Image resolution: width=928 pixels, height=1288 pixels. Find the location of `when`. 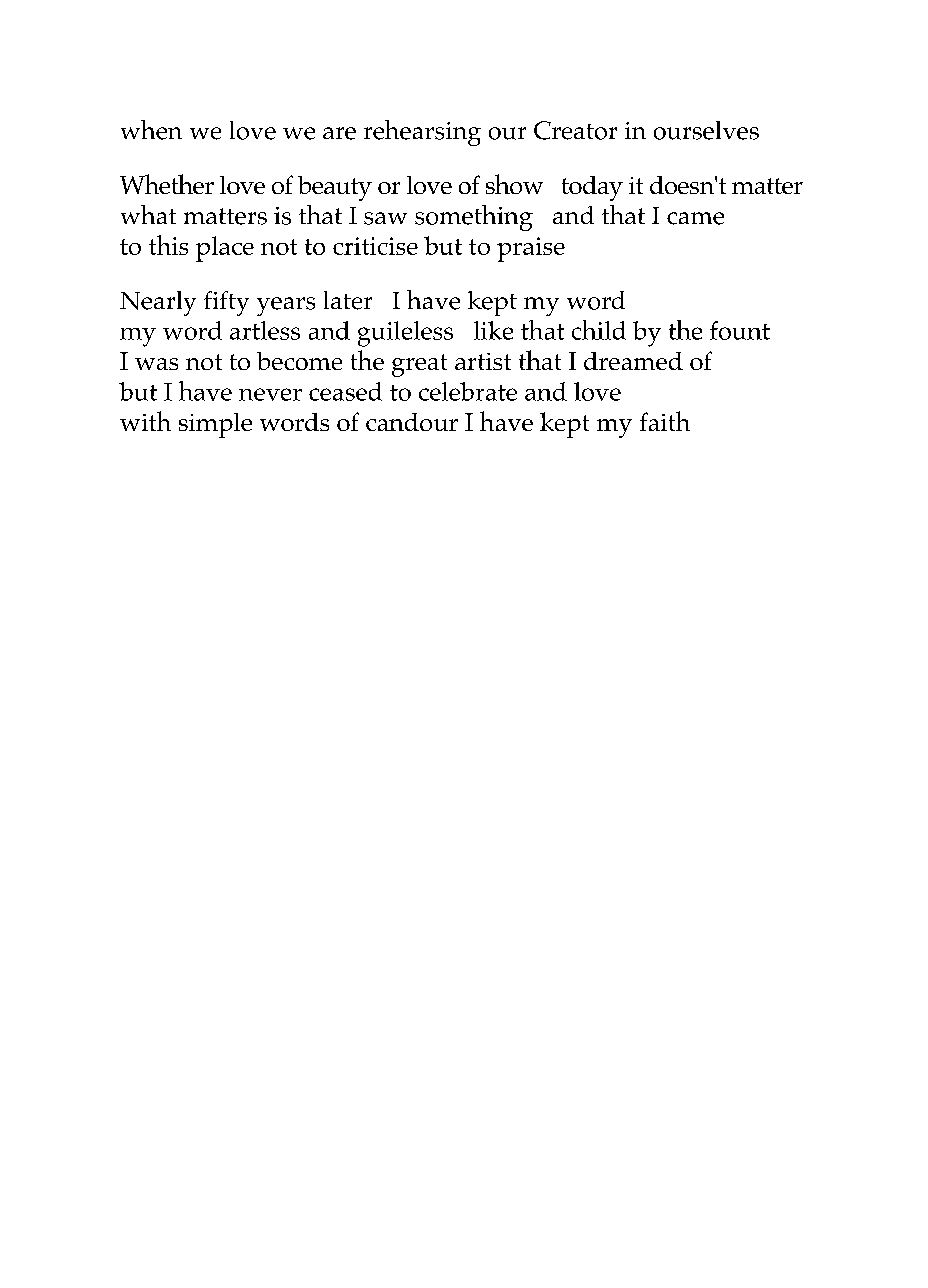

when is located at coordinates (151, 130).
